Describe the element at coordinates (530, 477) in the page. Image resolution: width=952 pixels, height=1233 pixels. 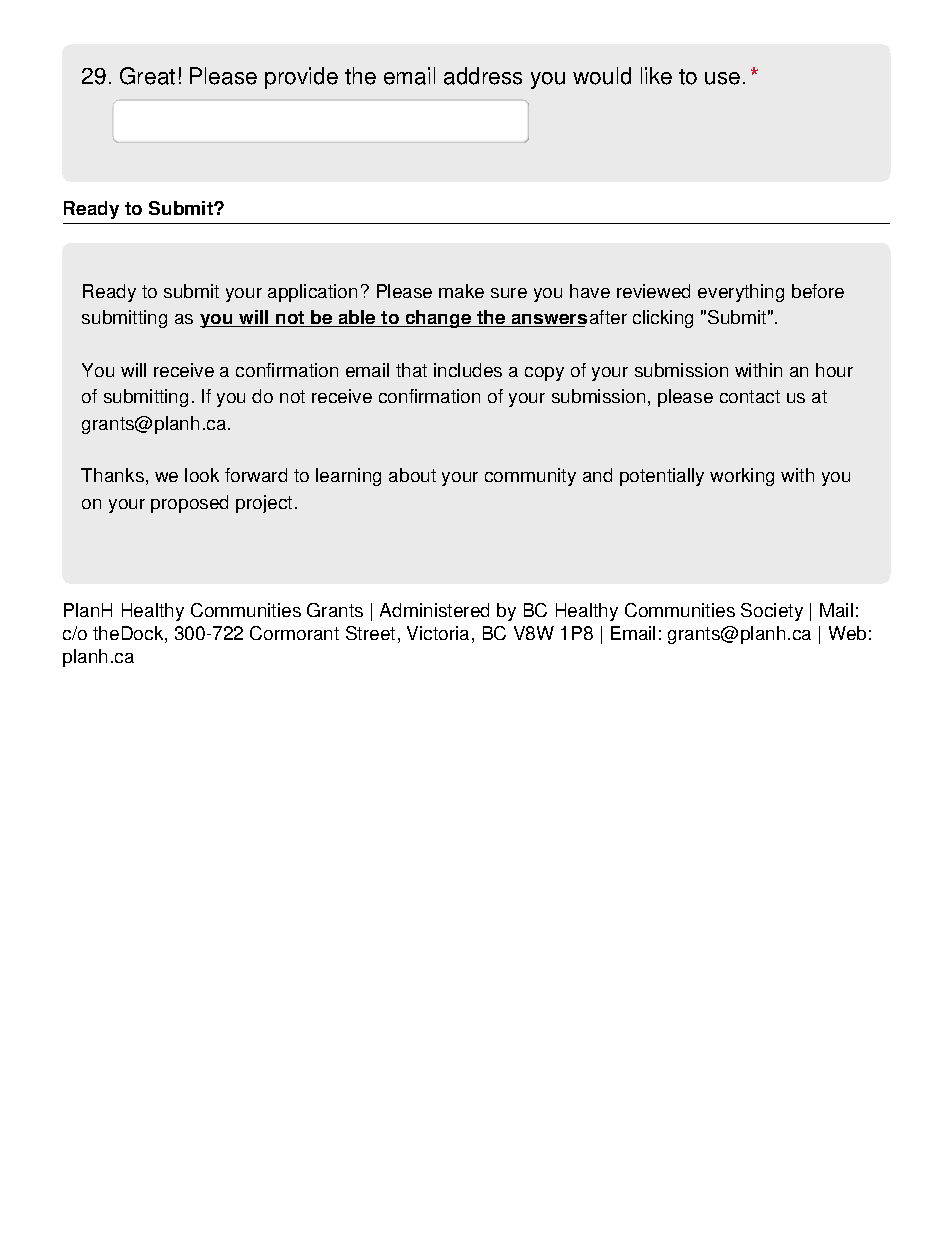
I see `community` at that location.
